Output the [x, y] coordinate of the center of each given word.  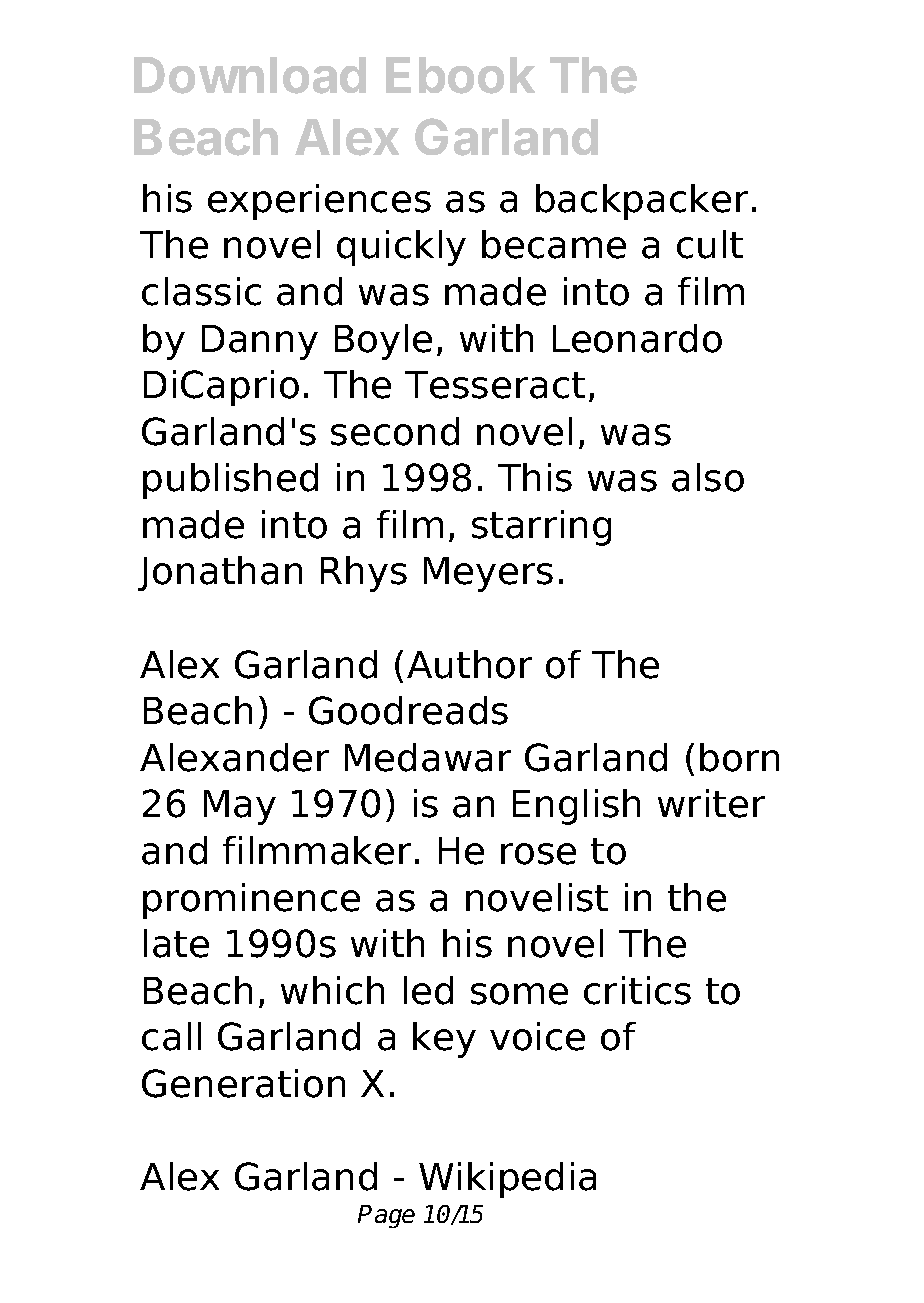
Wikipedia [507, 1180]
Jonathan [220, 573]
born [739, 757]
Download [250, 75]
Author [469, 664]
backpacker [642, 202]
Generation [243, 1083]
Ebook [460, 75]
